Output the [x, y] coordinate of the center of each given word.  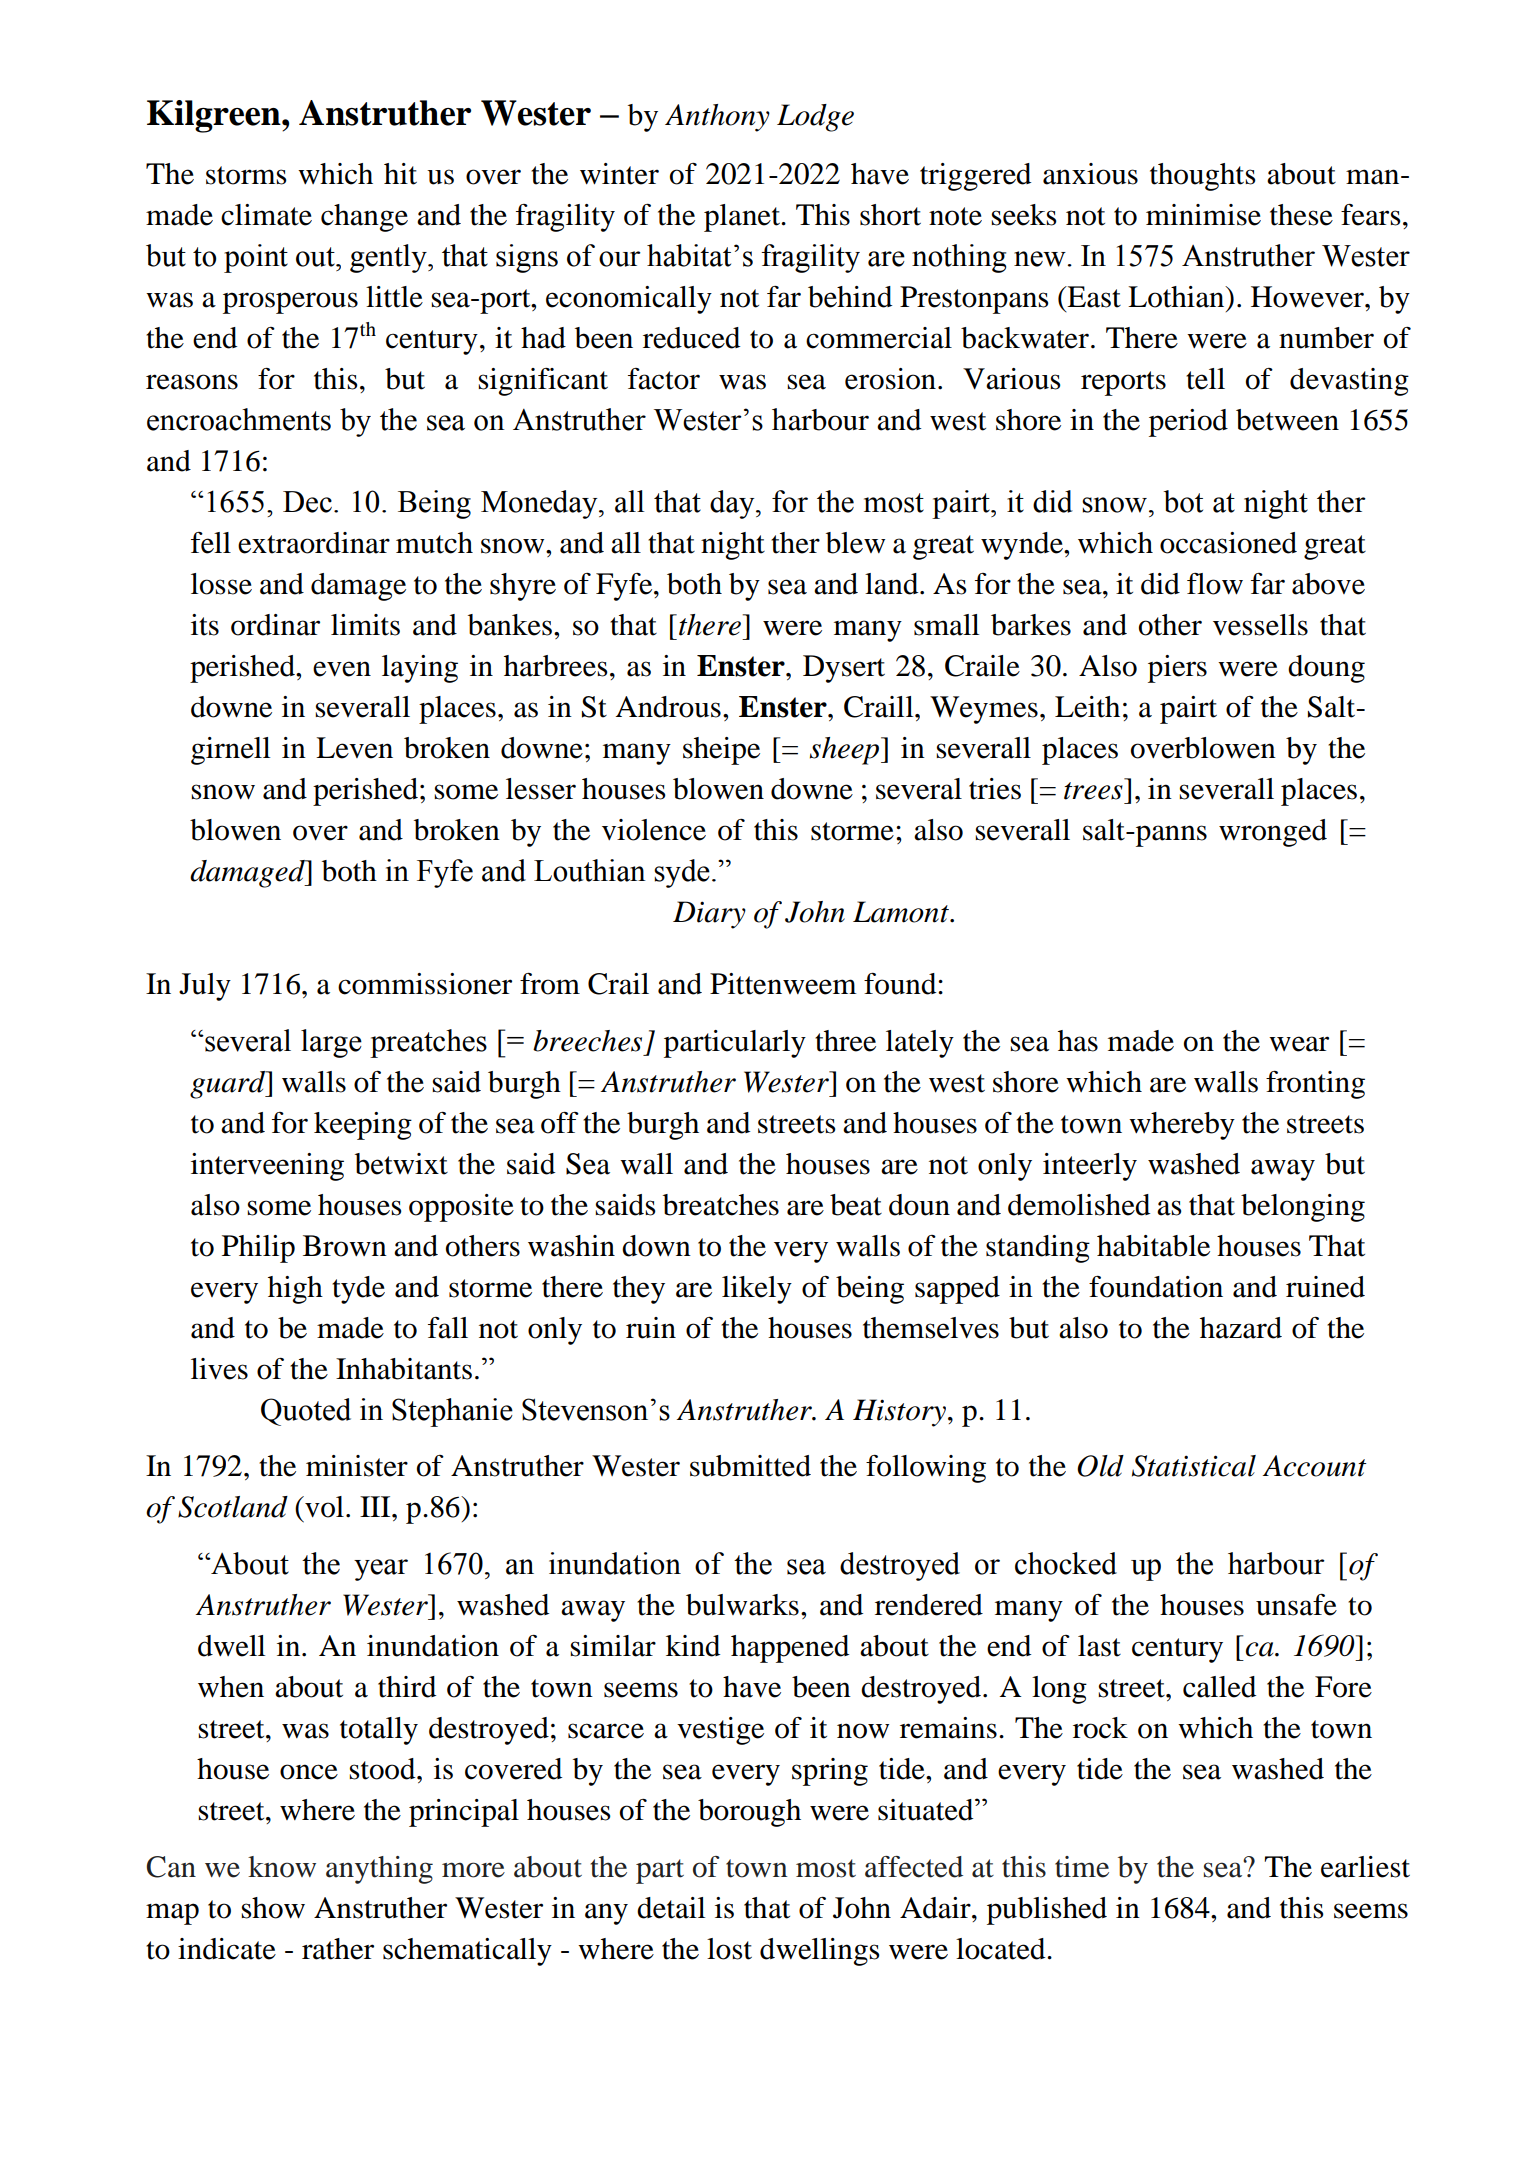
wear [1299, 1044]
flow [1215, 584]
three [845, 1041]
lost [729, 1949]
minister [357, 1466]
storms [246, 175]
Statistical [1194, 1466]
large [331, 1043]
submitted [750, 1466]
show [273, 1908]
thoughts [1203, 177]
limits [365, 625]
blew [855, 543]
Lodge [815, 118]
